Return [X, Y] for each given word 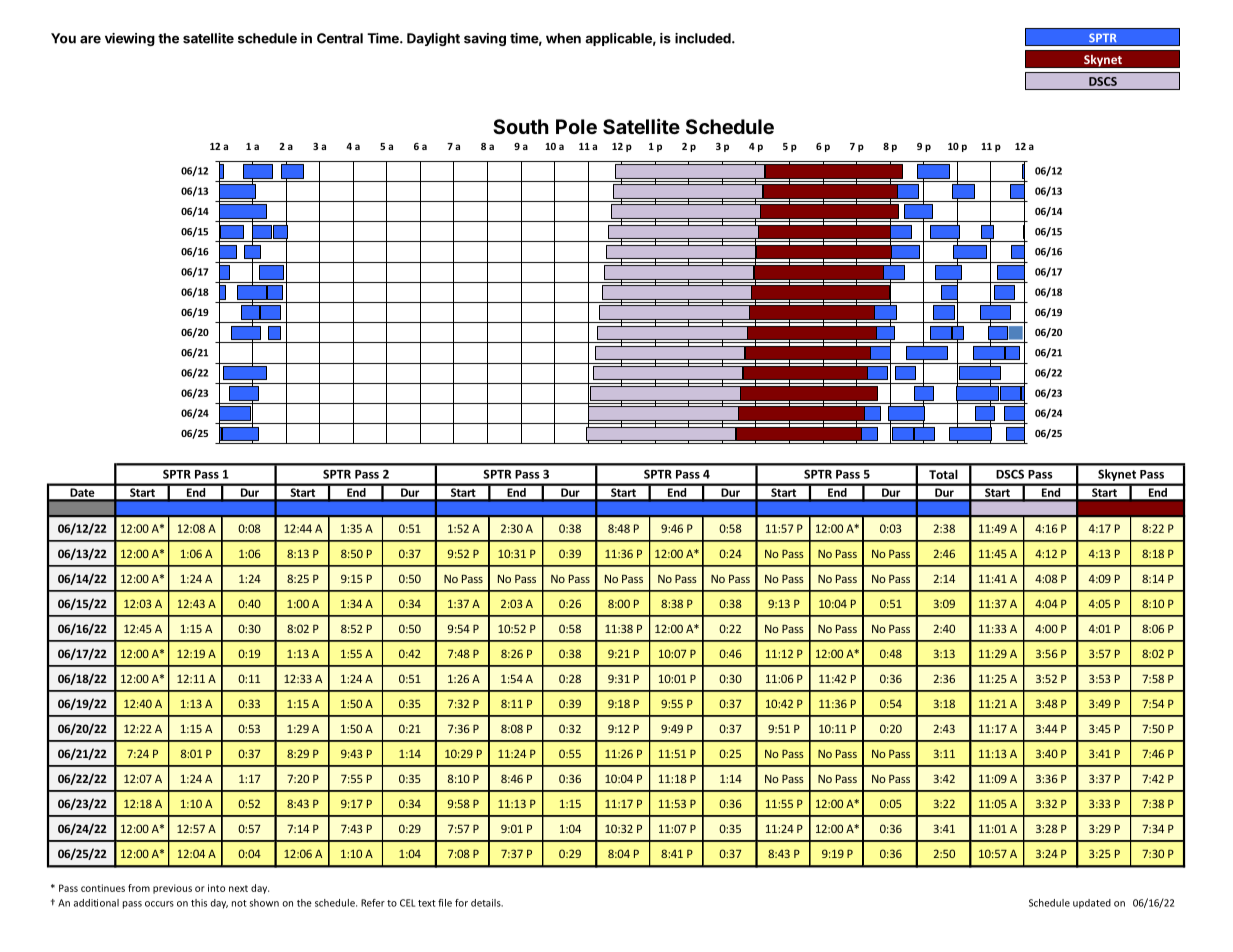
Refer [373, 903]
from [139, 888]
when [563, 38]
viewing [130, 39]
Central [340, 38]
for [461, 903]
